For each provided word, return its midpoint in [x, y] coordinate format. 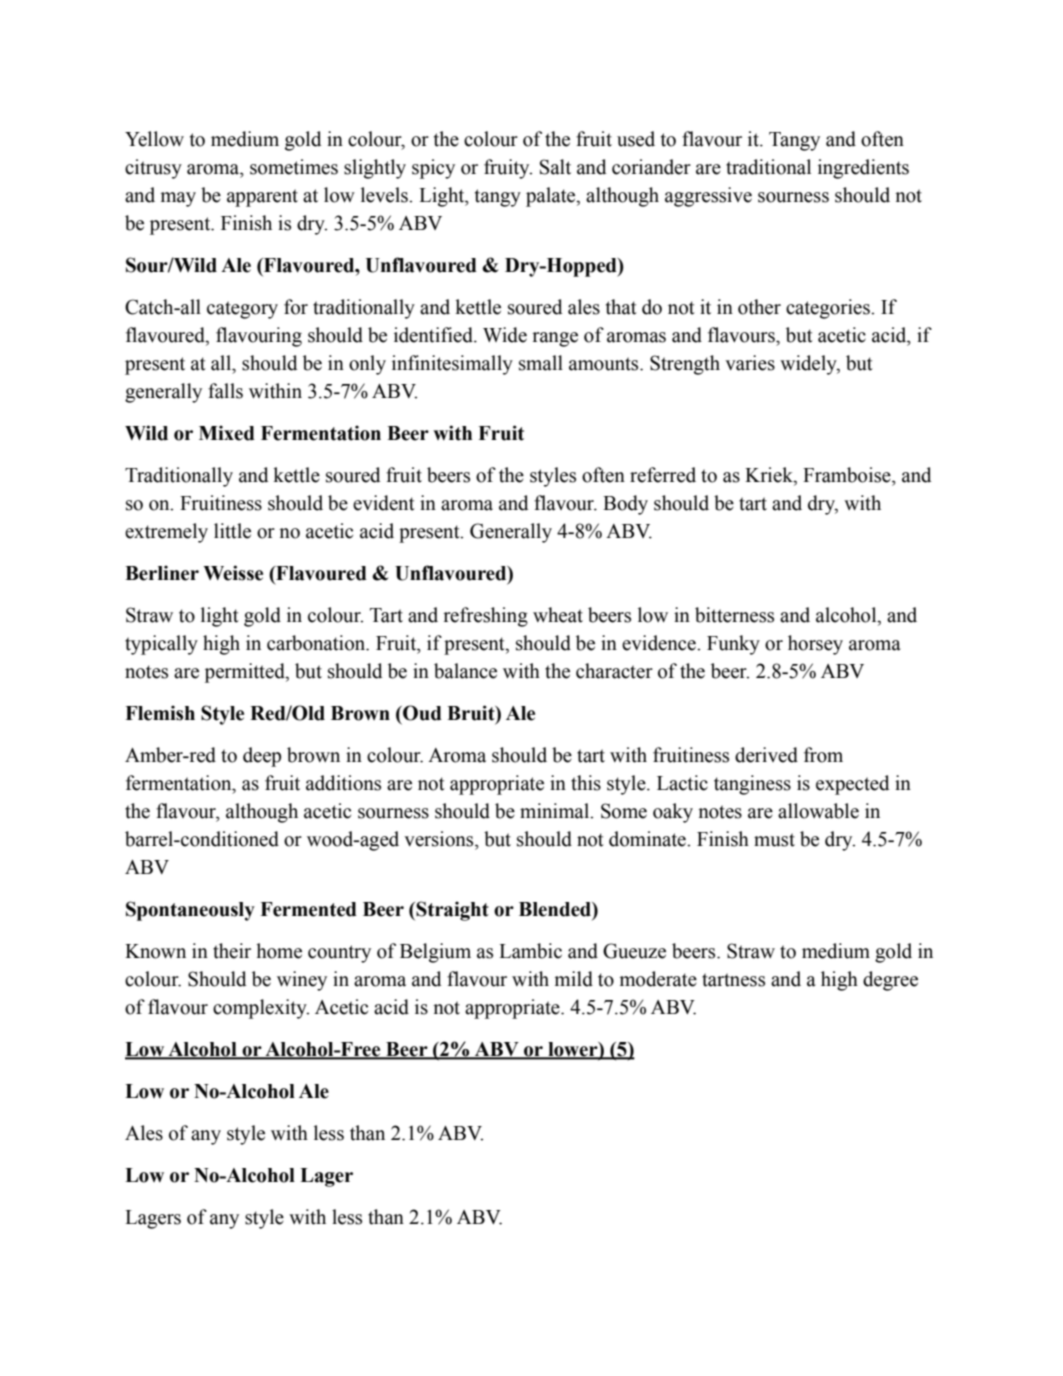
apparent [262, 198]
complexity [261, 1009]
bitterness [734, 615]
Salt [555, 167]
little [232, 531]
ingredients [863, 169]
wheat [558, 615]
